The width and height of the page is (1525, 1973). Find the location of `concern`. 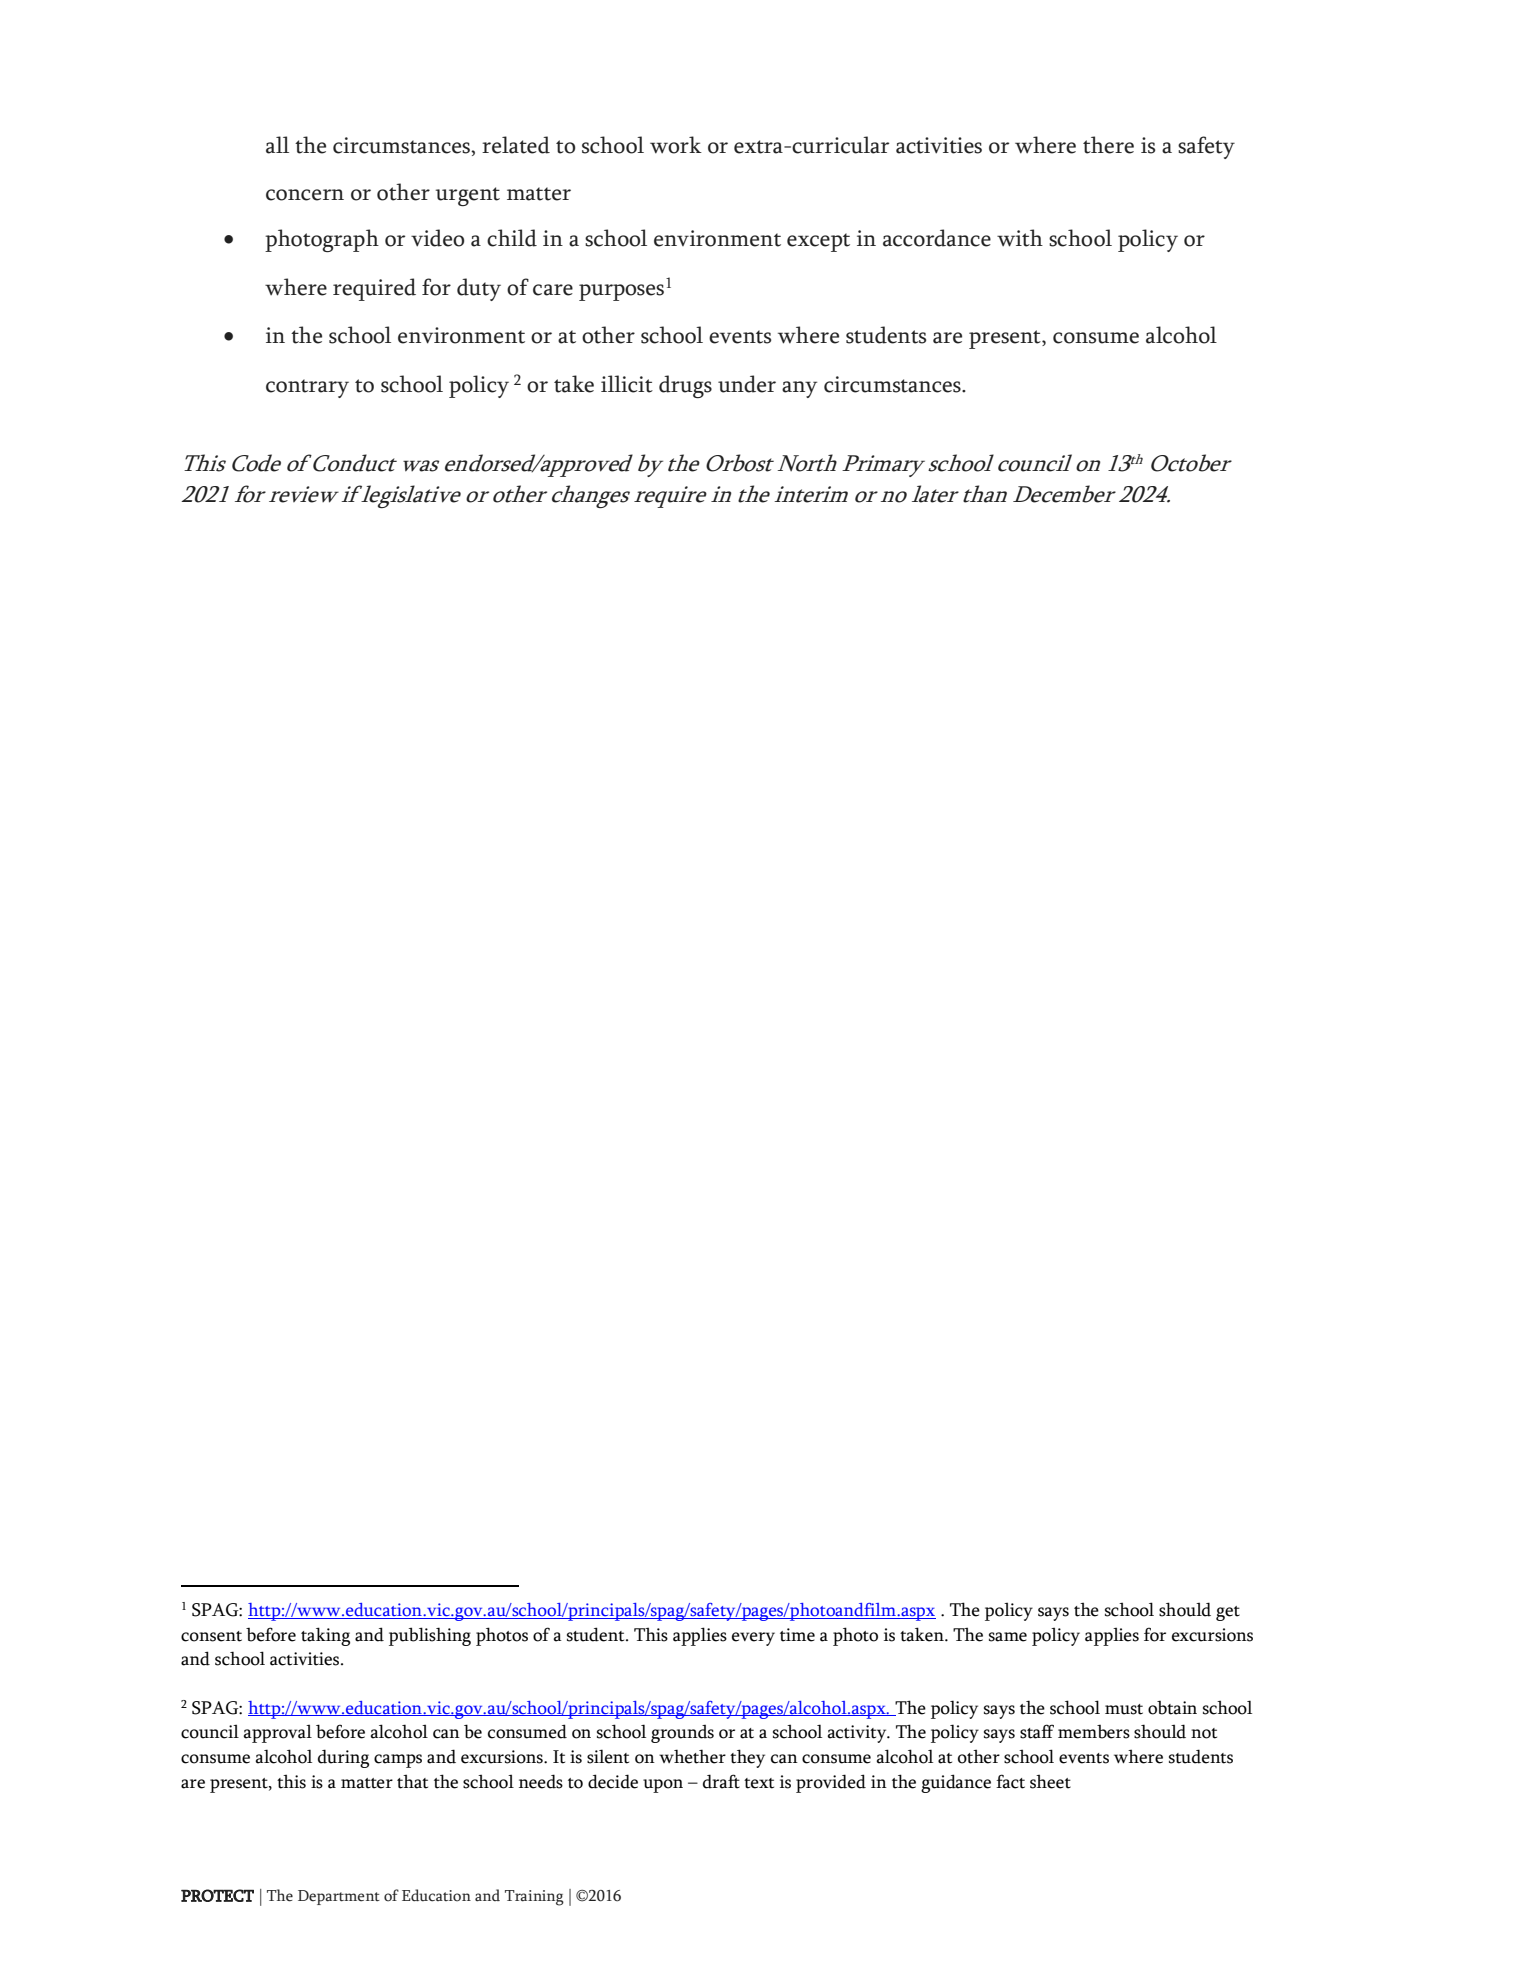

concern is located at coordinates (305, 195).
